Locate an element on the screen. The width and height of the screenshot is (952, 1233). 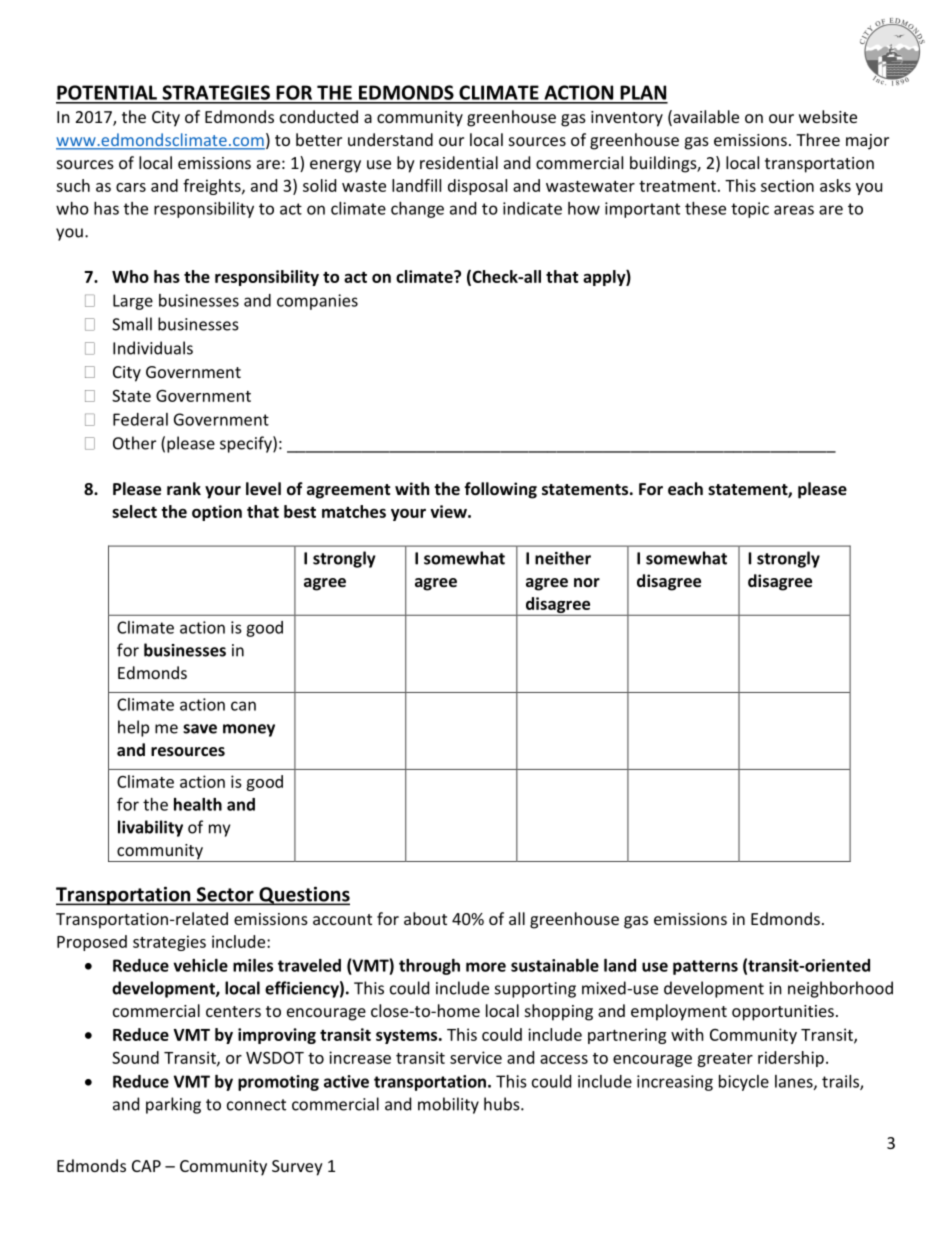
residential is located at coordinates (459, 162).
